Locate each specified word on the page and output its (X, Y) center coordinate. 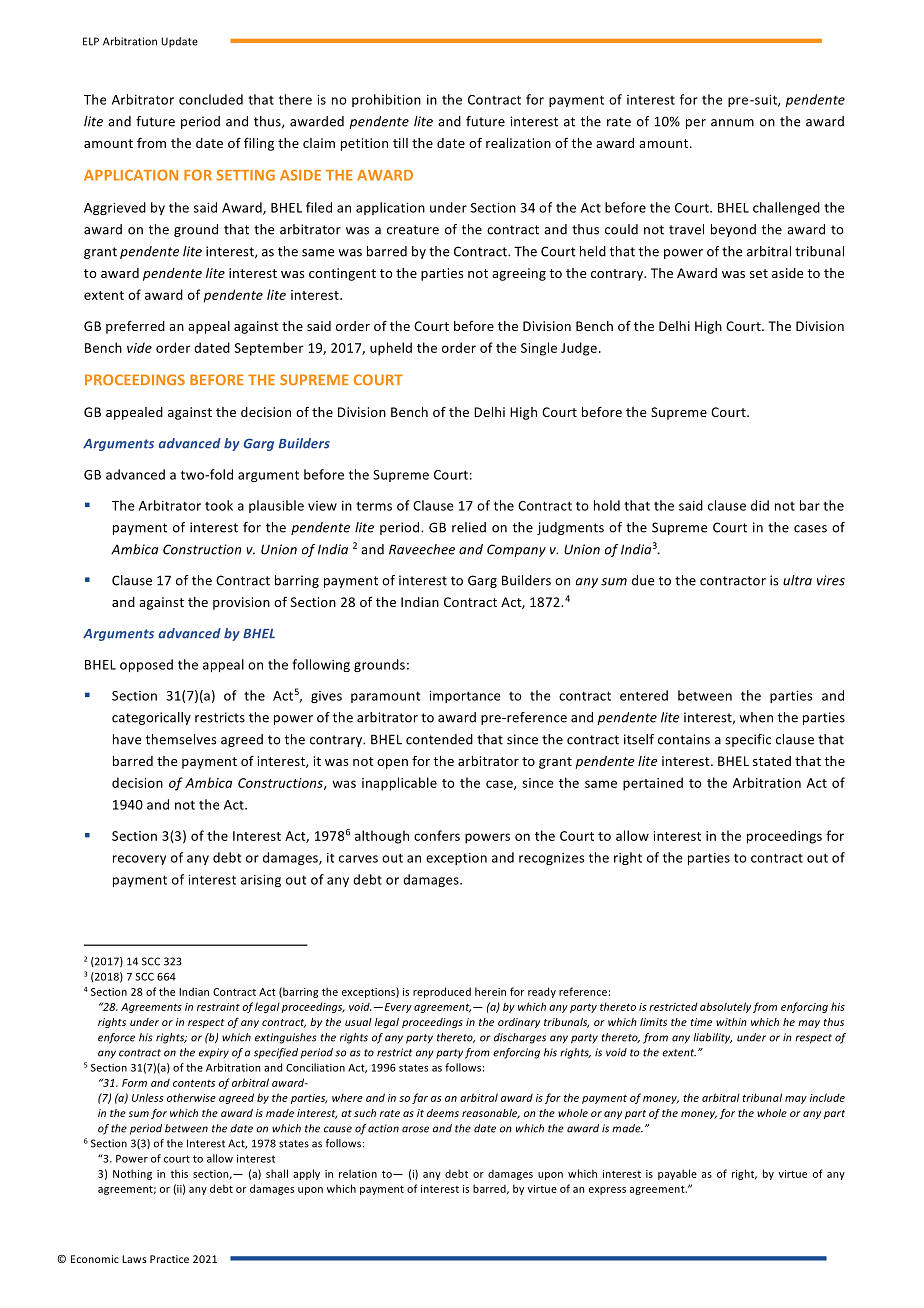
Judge (579, 349)
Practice (169, 1259)
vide (139, 347)
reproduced (442, 992)
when (756, 717)
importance (465, 697)
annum (732, 123)
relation (358, 1173)
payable (677, 1174)
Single (539, 349)
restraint (218, 1007)
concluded (211, 99)
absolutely (725, 1007)
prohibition (386, 100)
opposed (146, 665)
